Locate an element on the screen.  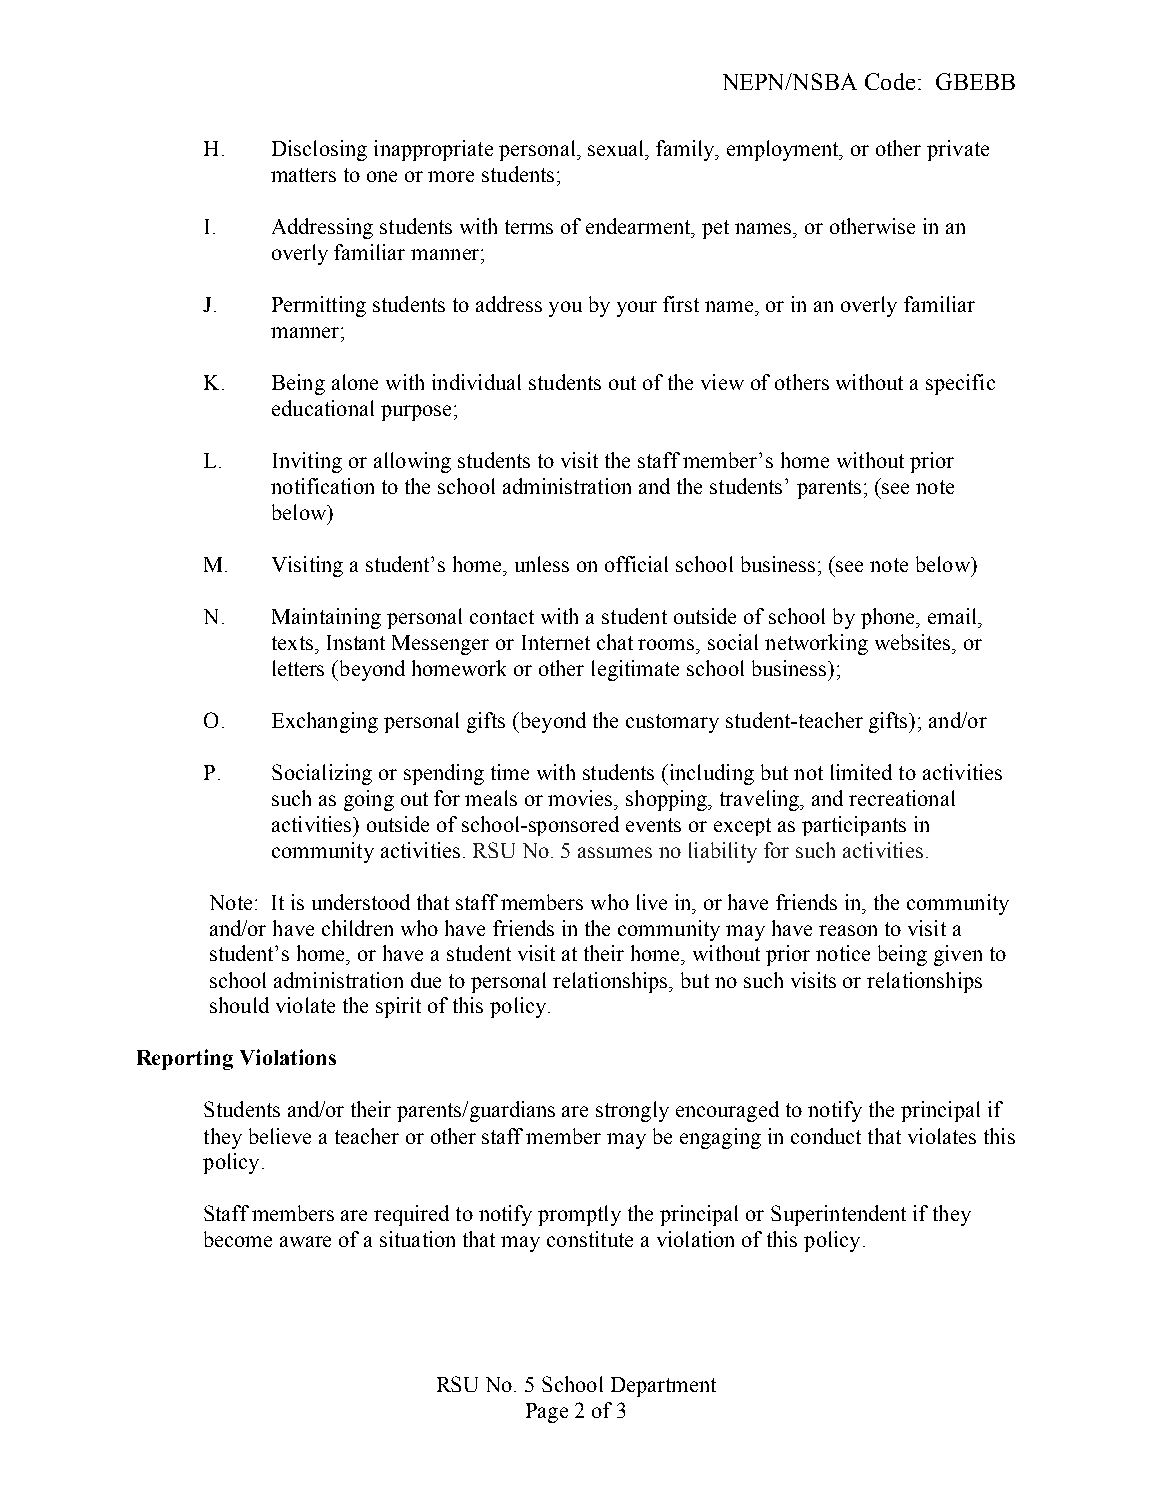
Code is located at coordinates (890, 81).
